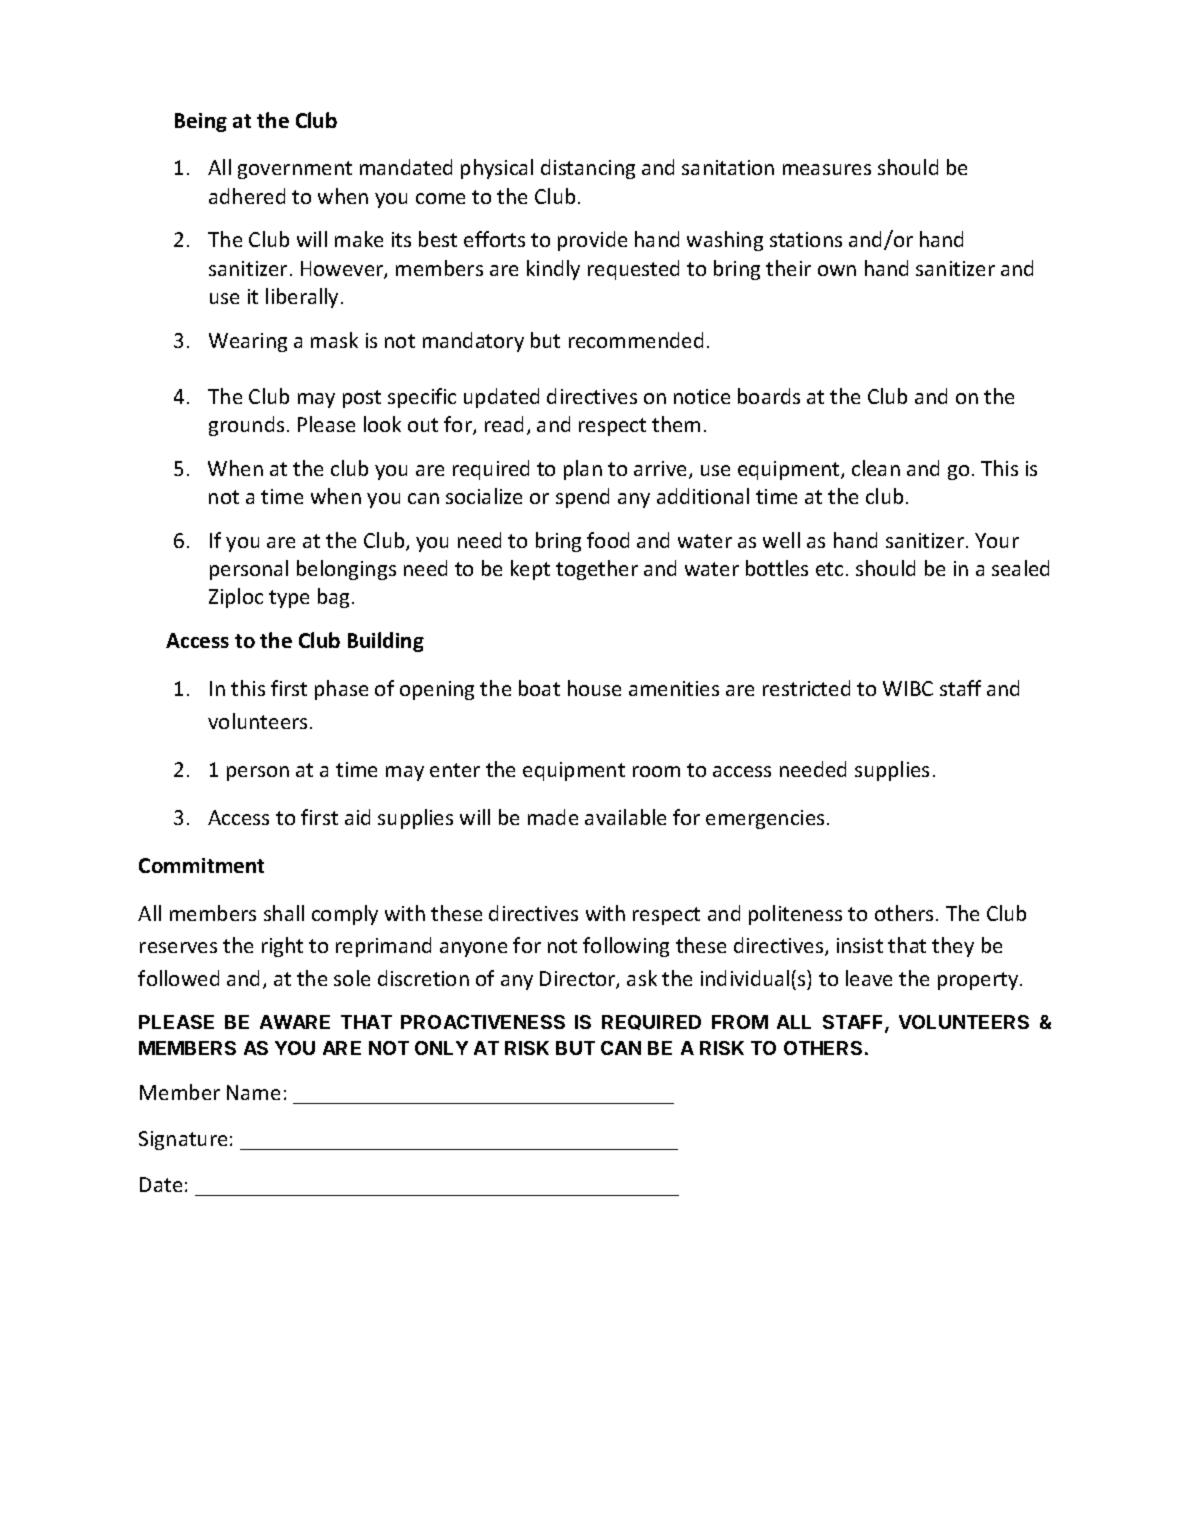 The height and width of the screenshot is (1528, 1181). What do you see at coordinates (625, 817) in the screenshot?
I see `available` at bounding box center [625, 817].
